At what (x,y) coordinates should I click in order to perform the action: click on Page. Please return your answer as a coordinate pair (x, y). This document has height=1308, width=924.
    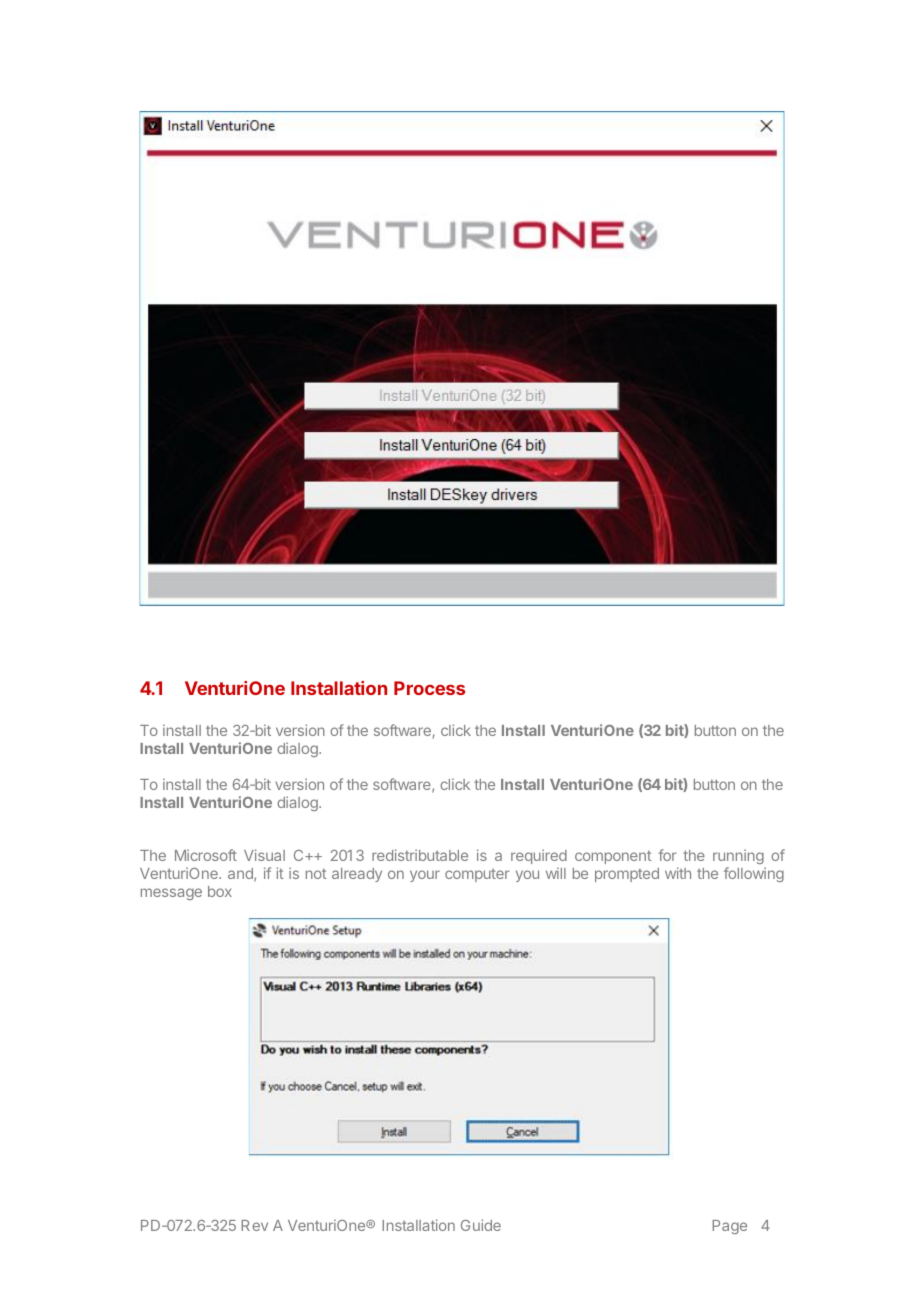
    Looking at the image, I should click on (729, 1227).
